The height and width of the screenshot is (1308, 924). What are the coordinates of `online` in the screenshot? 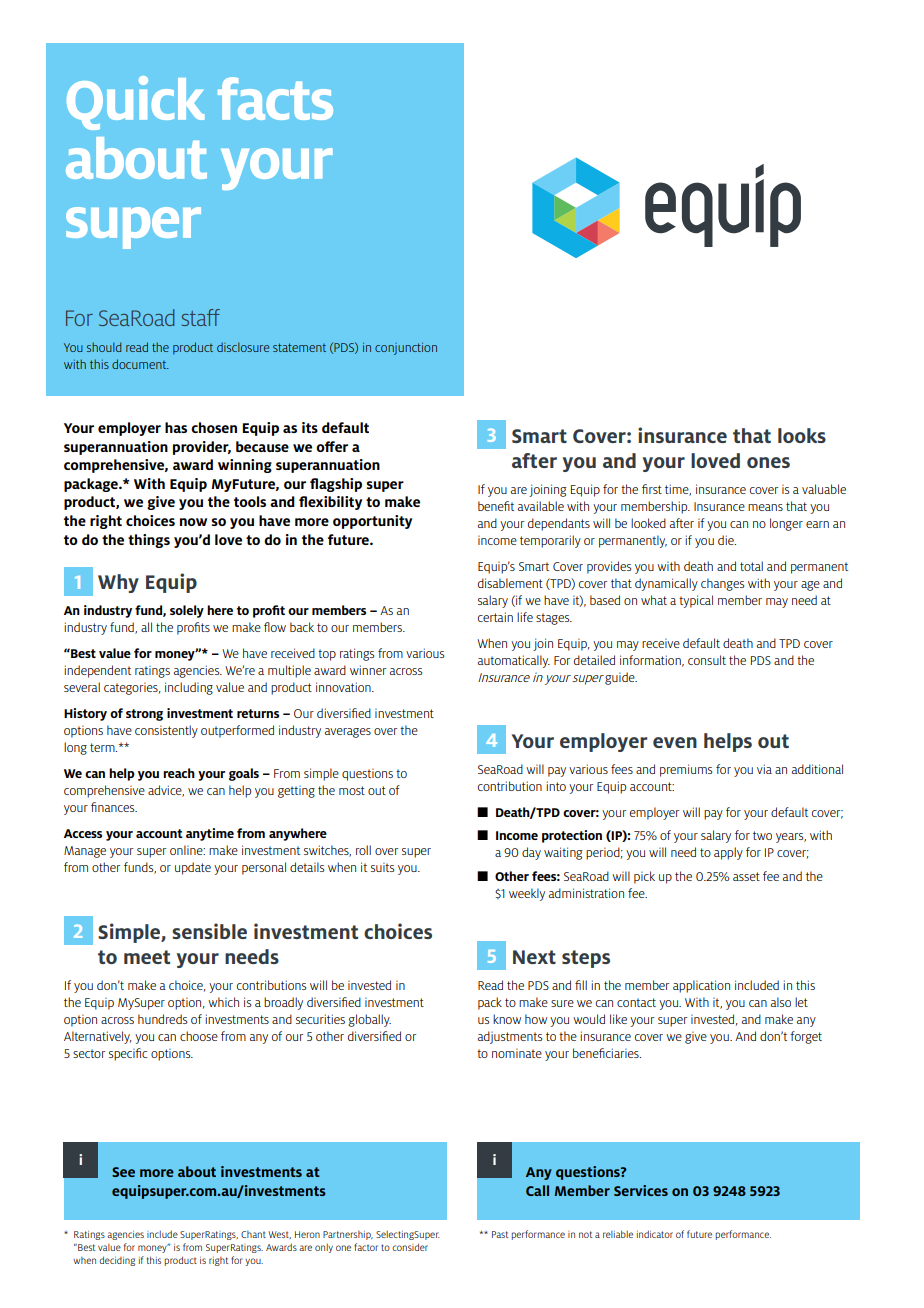 It's located at (187, 850).
